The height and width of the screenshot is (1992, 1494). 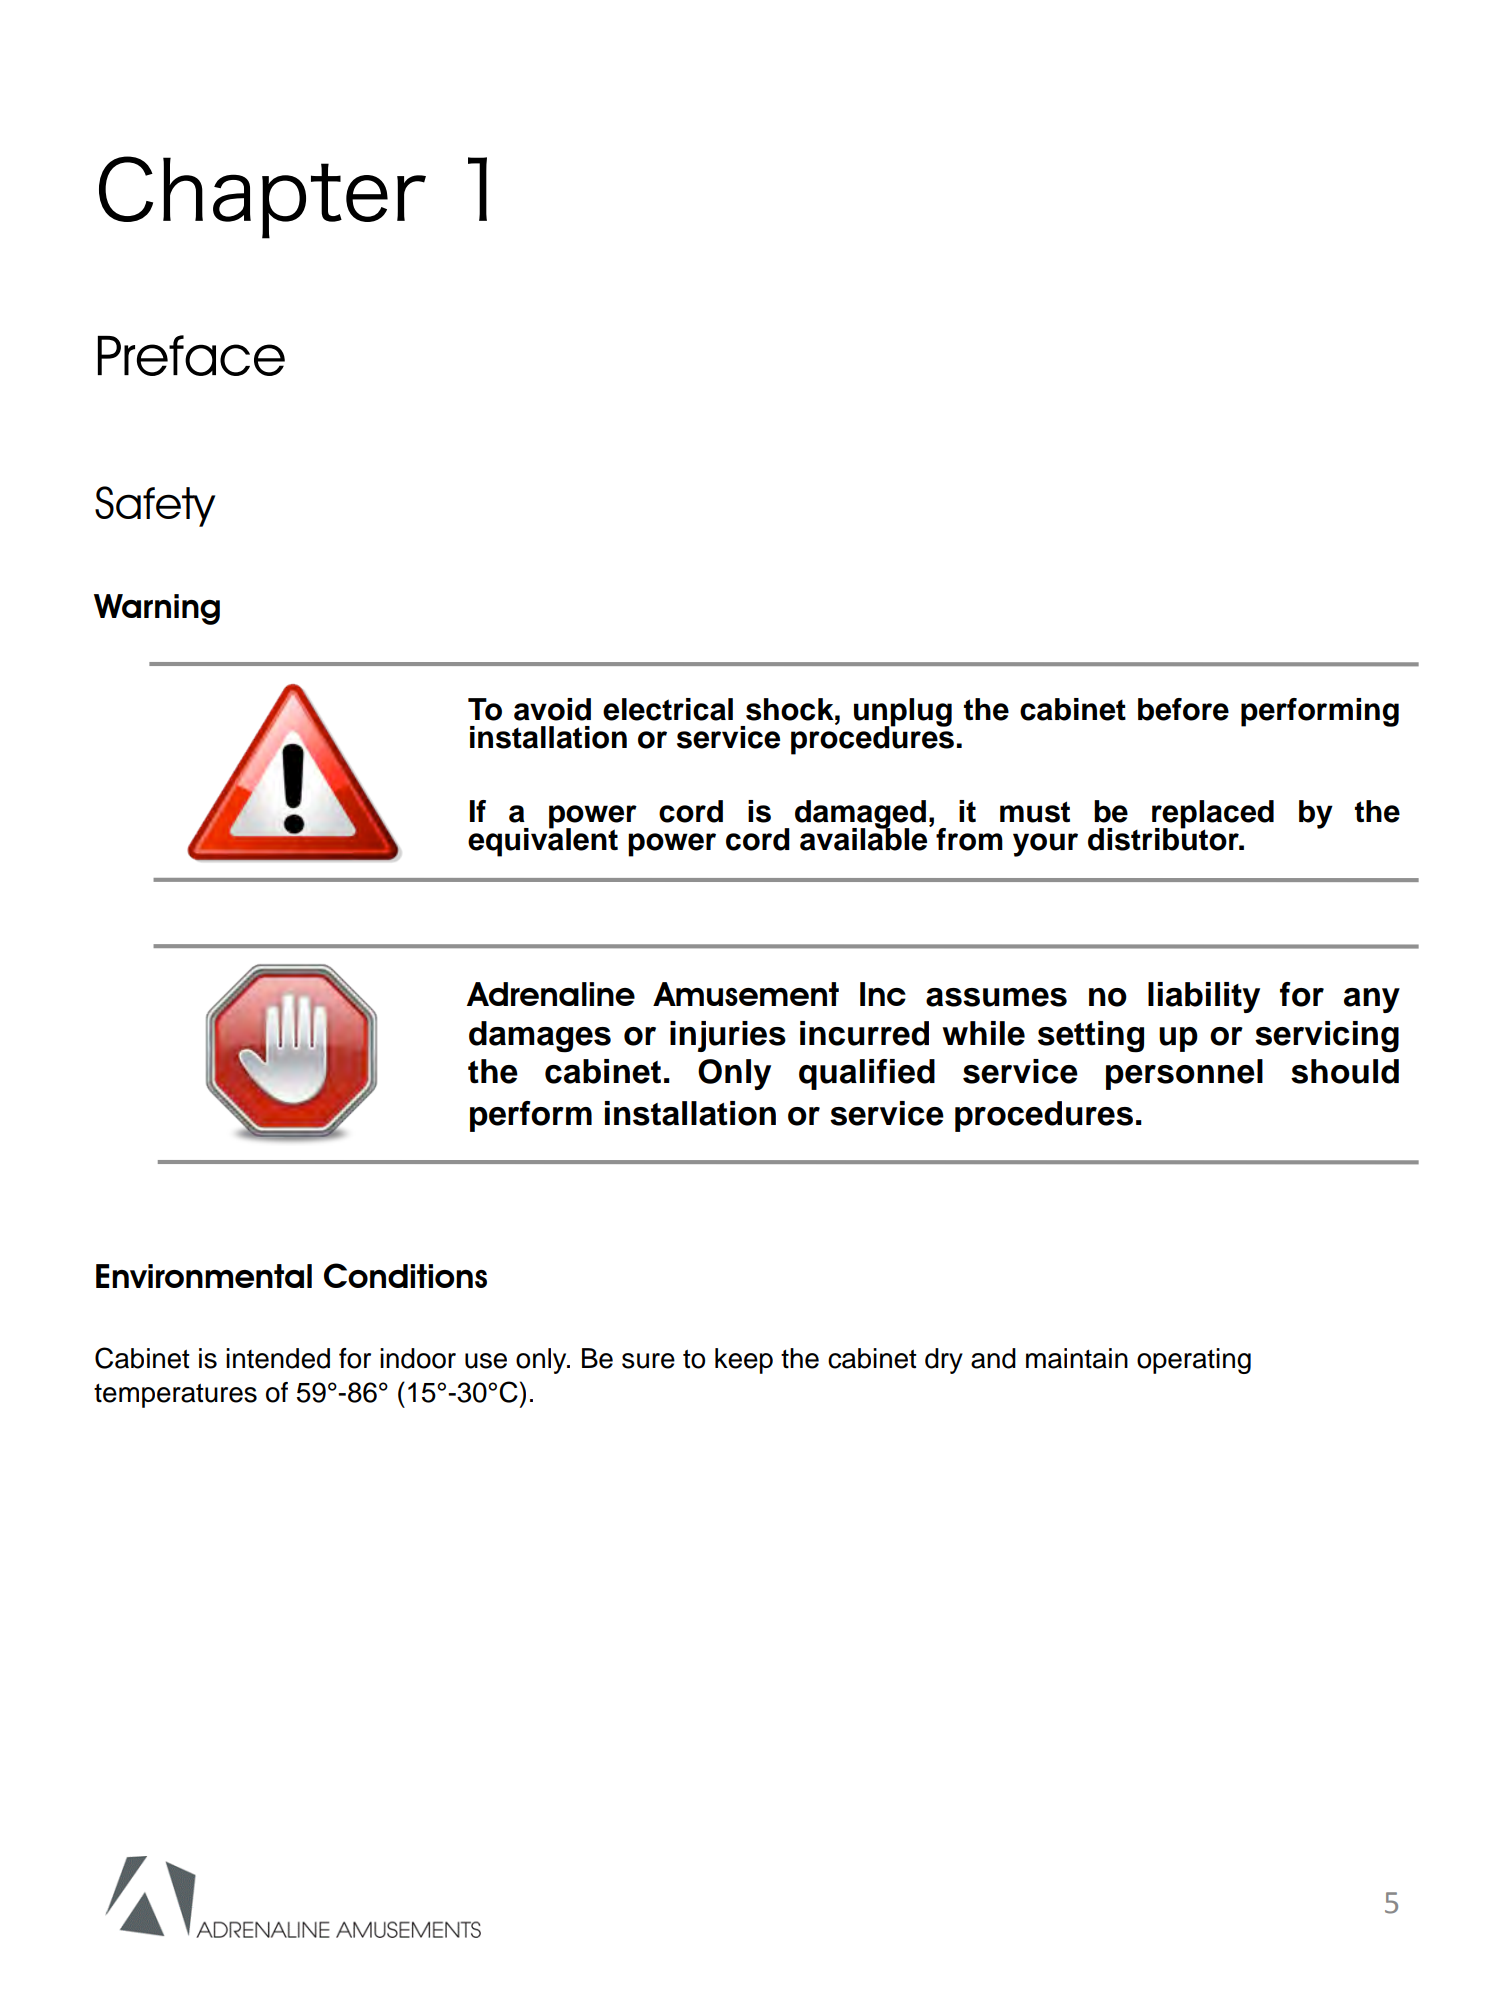 I want to click on keep, so click(x=744, y=1361).
